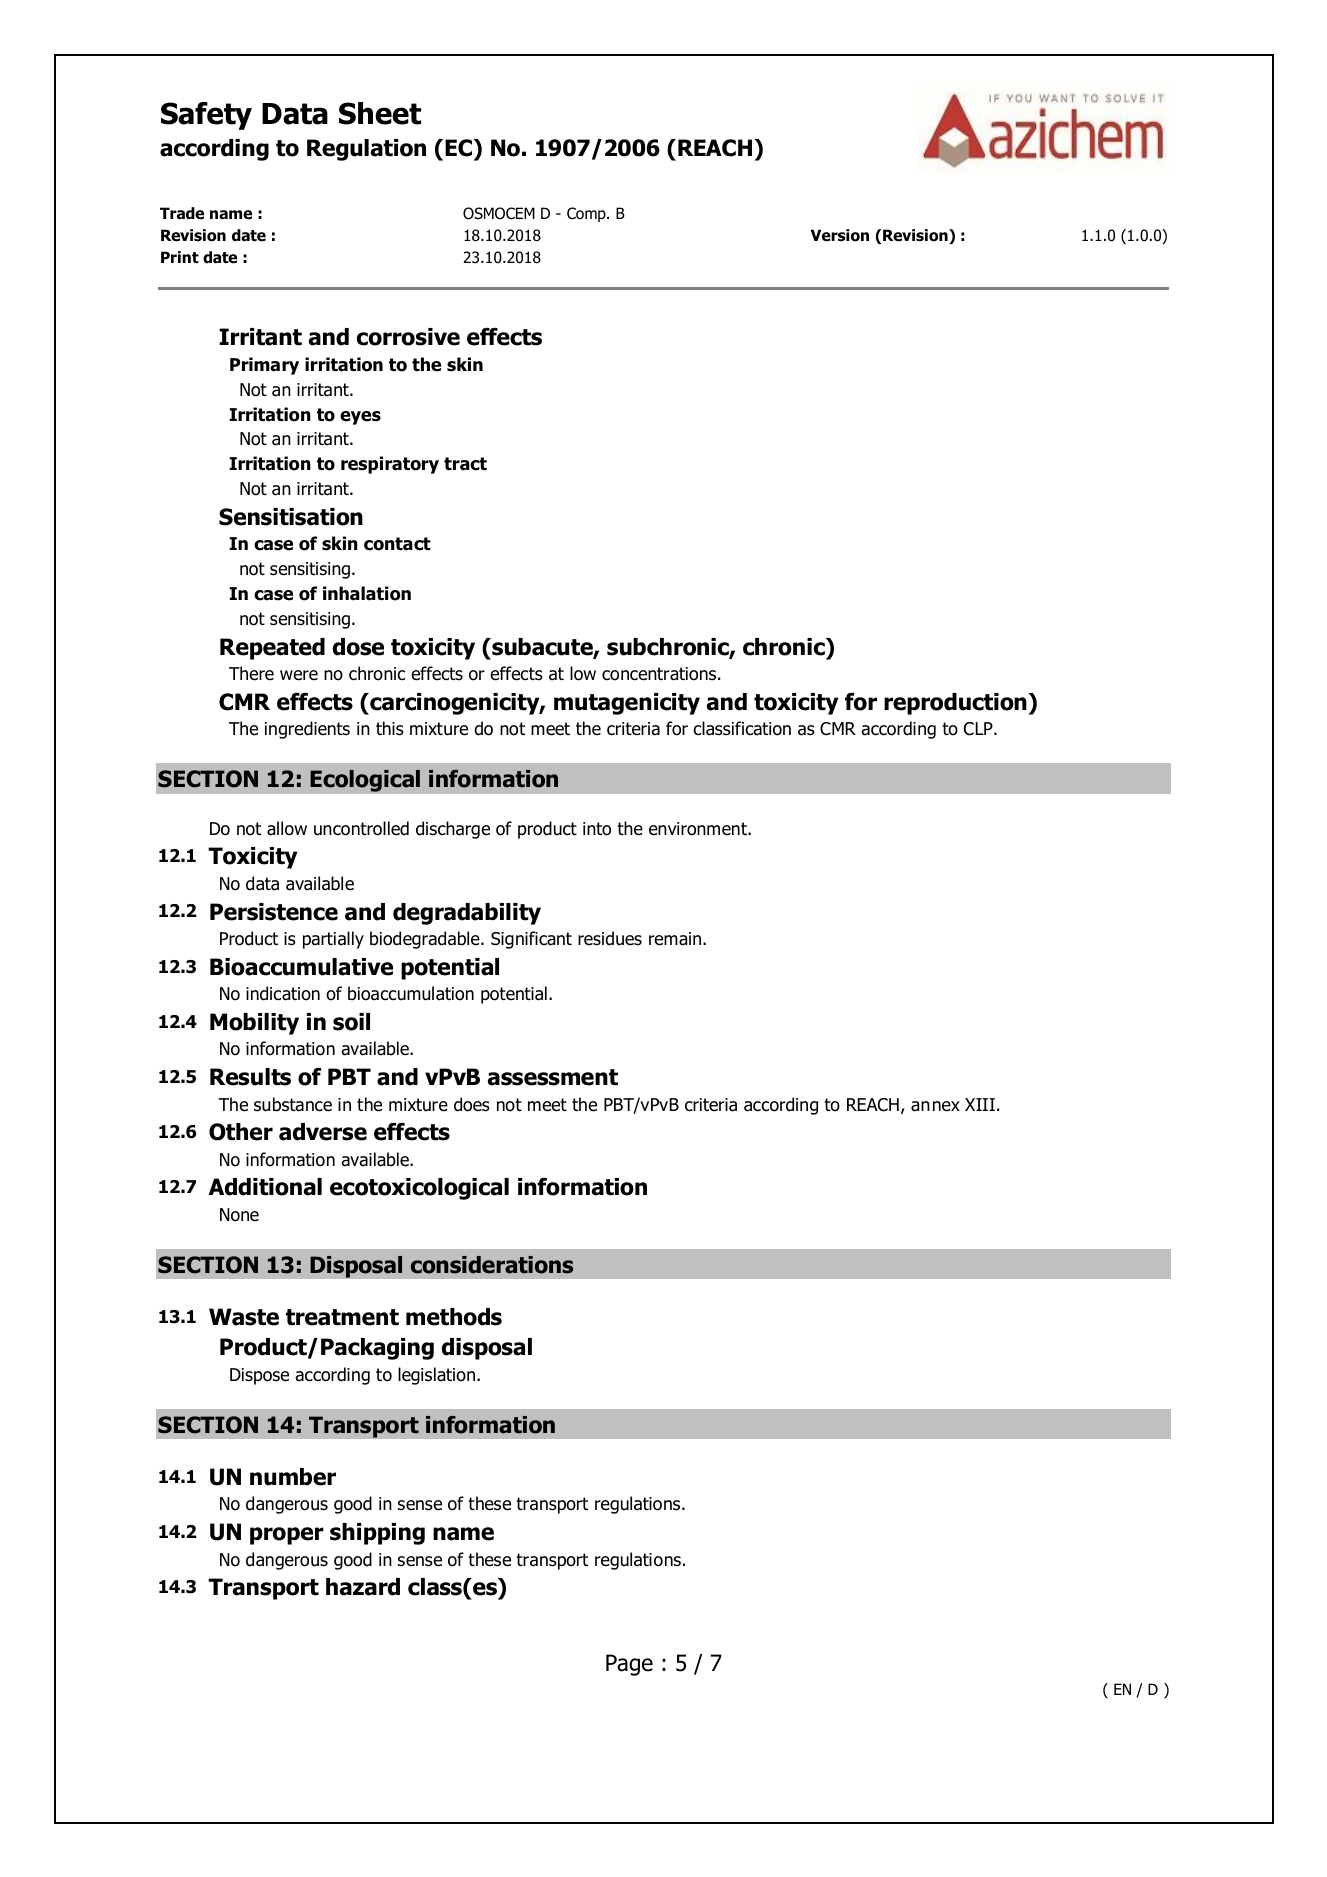 This image has height=1877, width=1327. Describe the element at coordinates (610, 938) in the image. I see `residues` at that location.
